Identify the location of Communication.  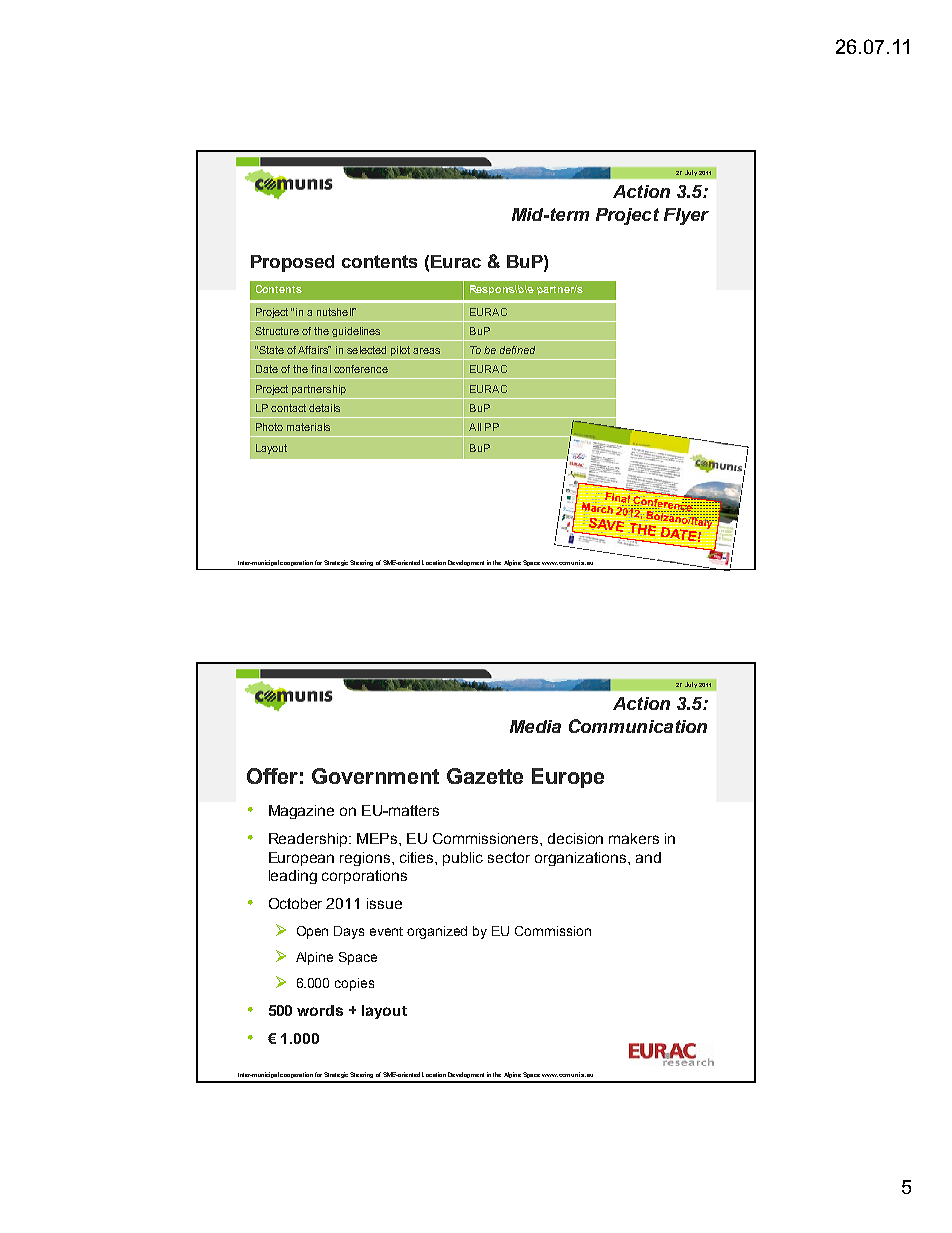
(638, 726).
